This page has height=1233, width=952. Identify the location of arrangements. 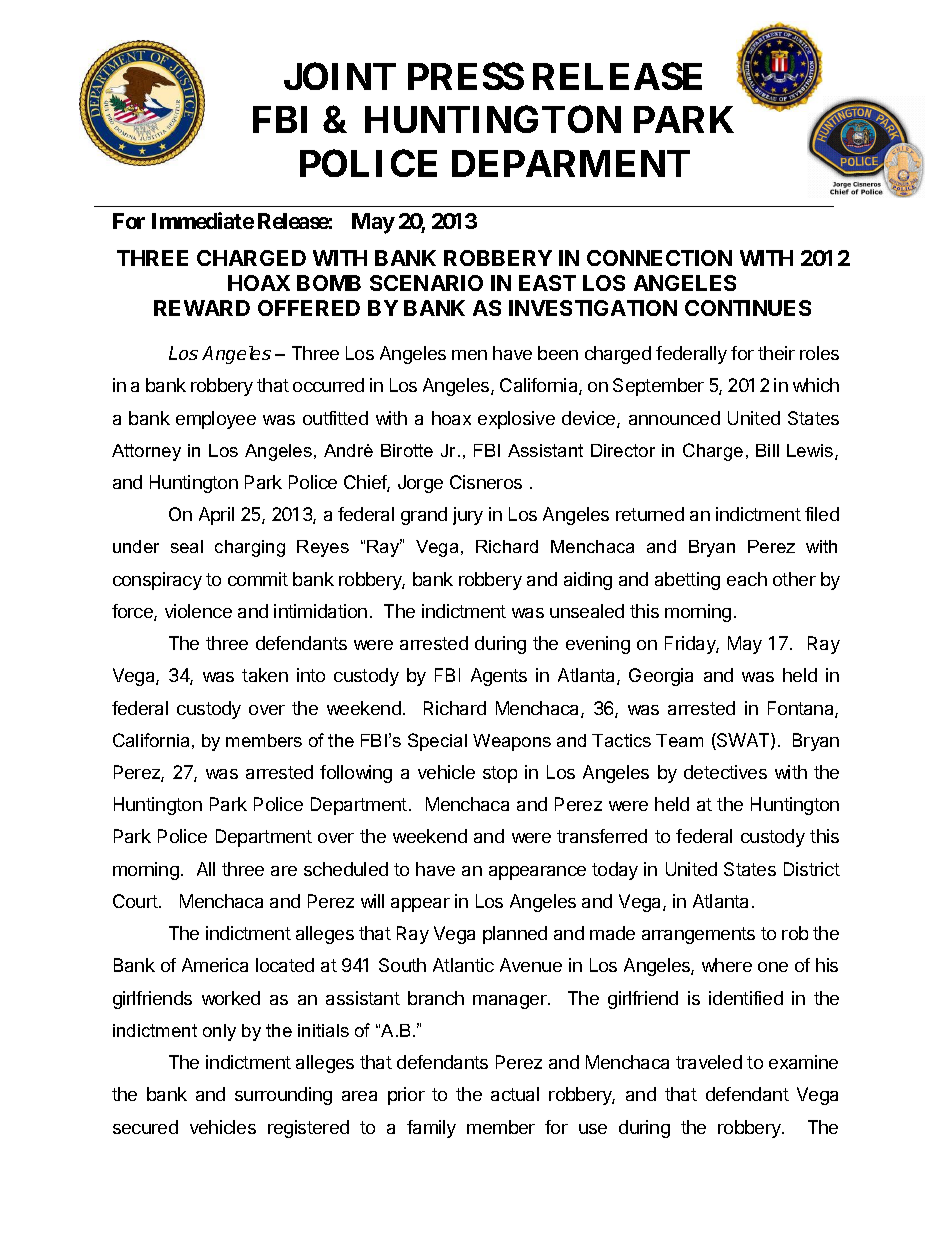
(698, 935).
